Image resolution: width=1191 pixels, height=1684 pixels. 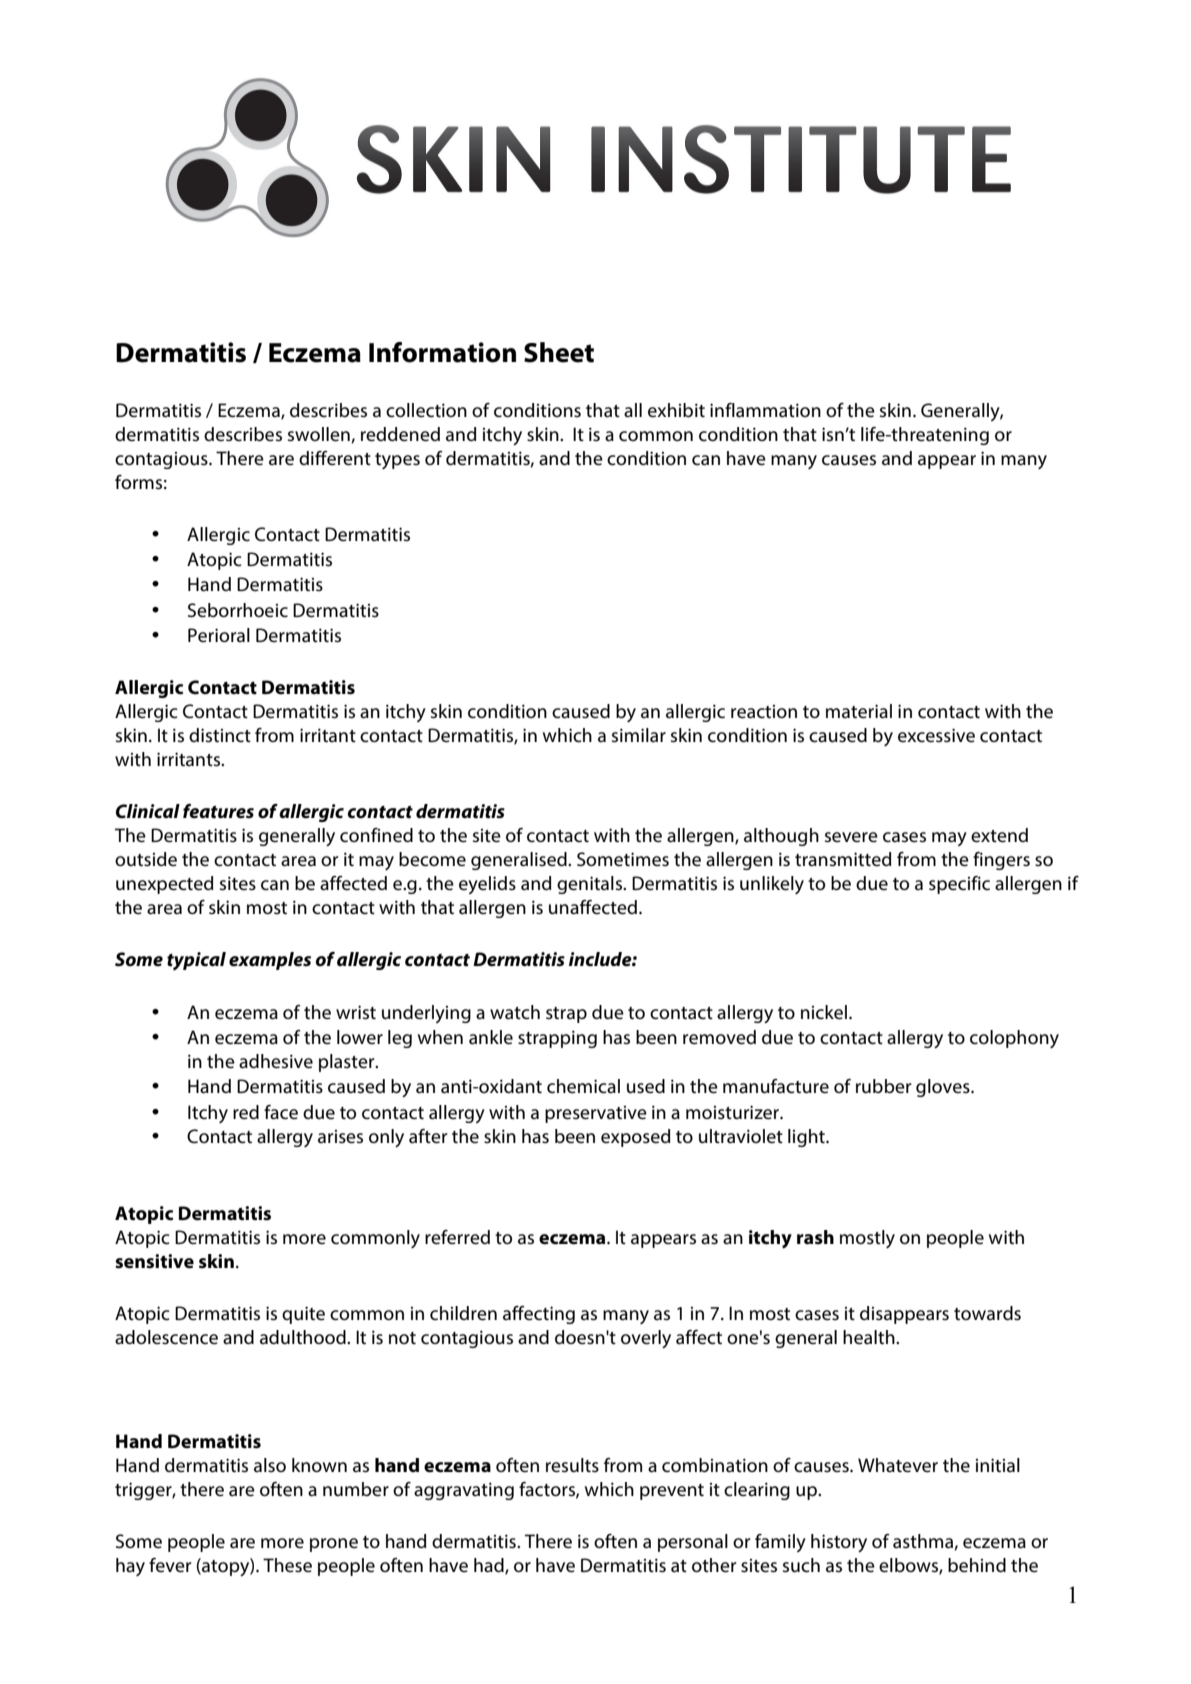 I want to click on rash, so click(x=815, y=1237).
